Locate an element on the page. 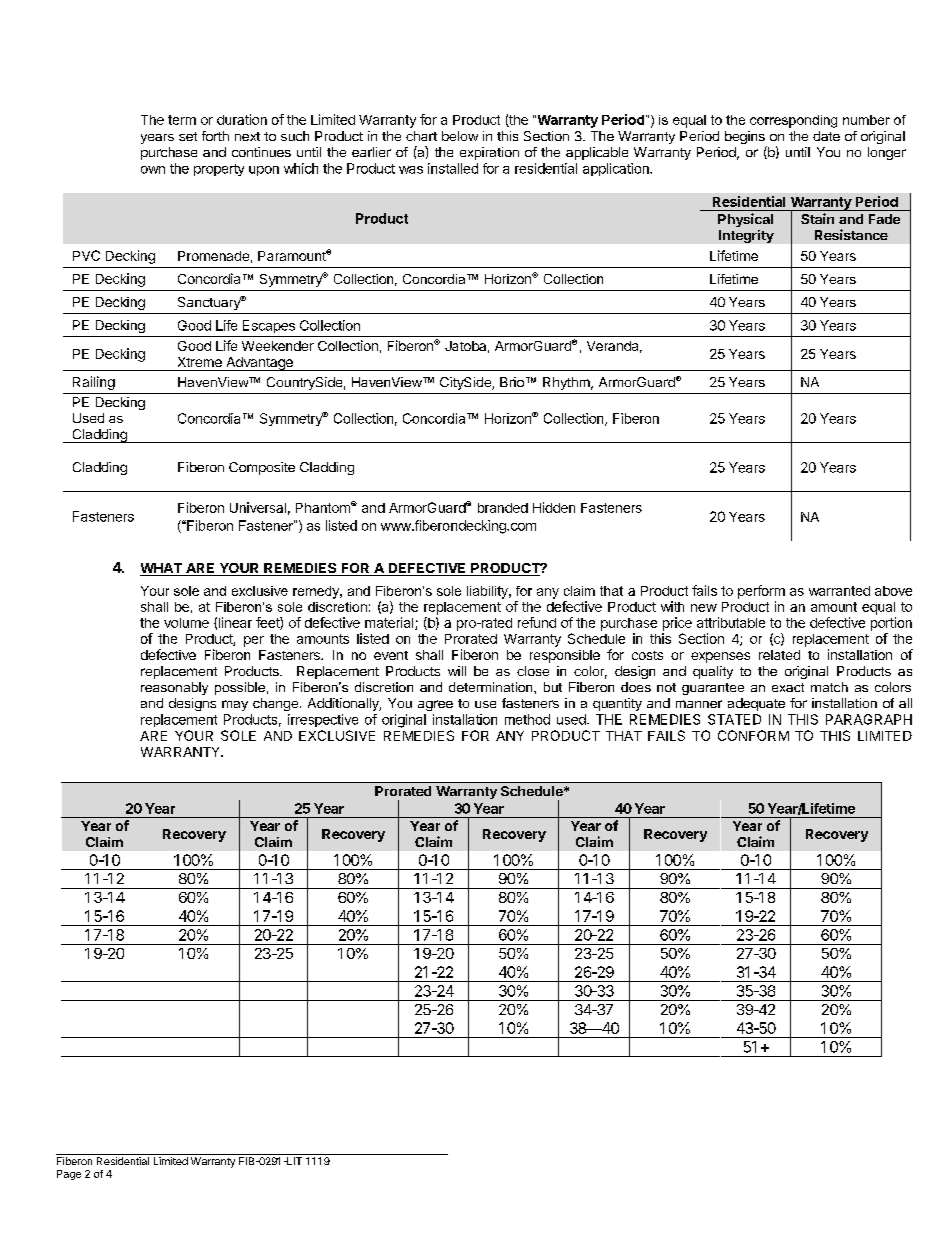 The height and width of the image is (1233, 952). set is located at coordinates (188, 136).
